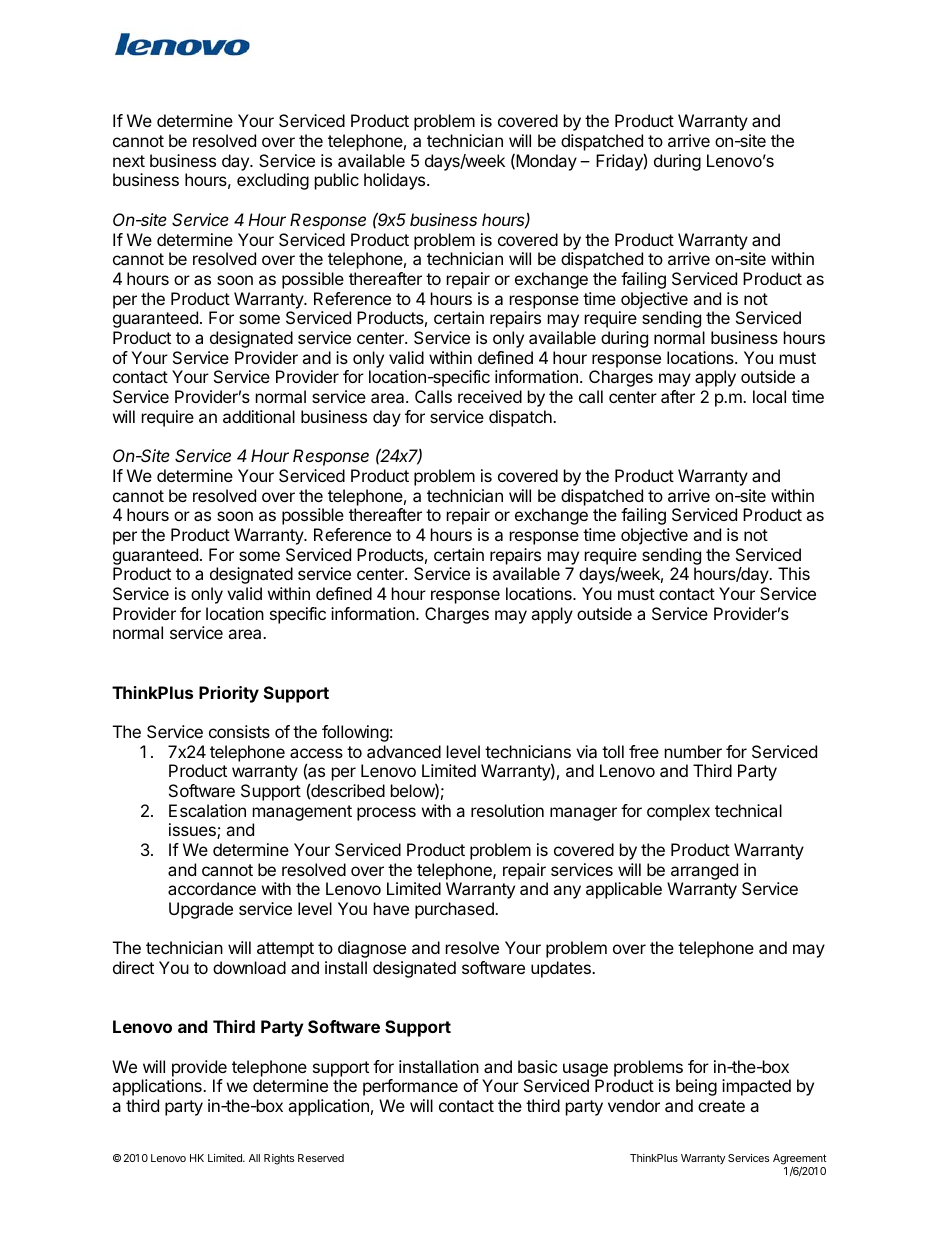  I want to click on This, so click(794, 573).
